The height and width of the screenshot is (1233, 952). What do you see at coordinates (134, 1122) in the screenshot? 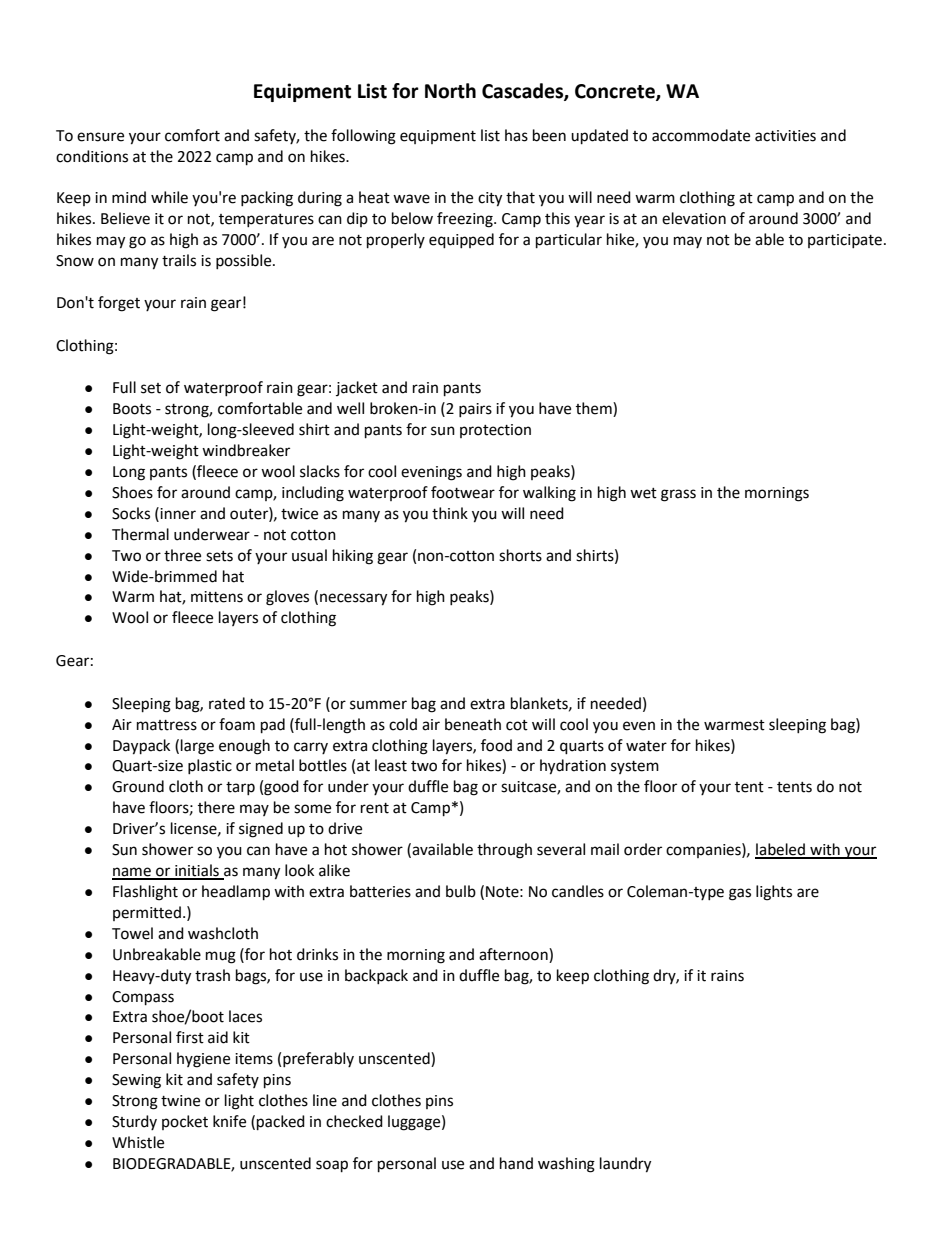
I see `Sturdy` at bounding box center [134, 1122].
